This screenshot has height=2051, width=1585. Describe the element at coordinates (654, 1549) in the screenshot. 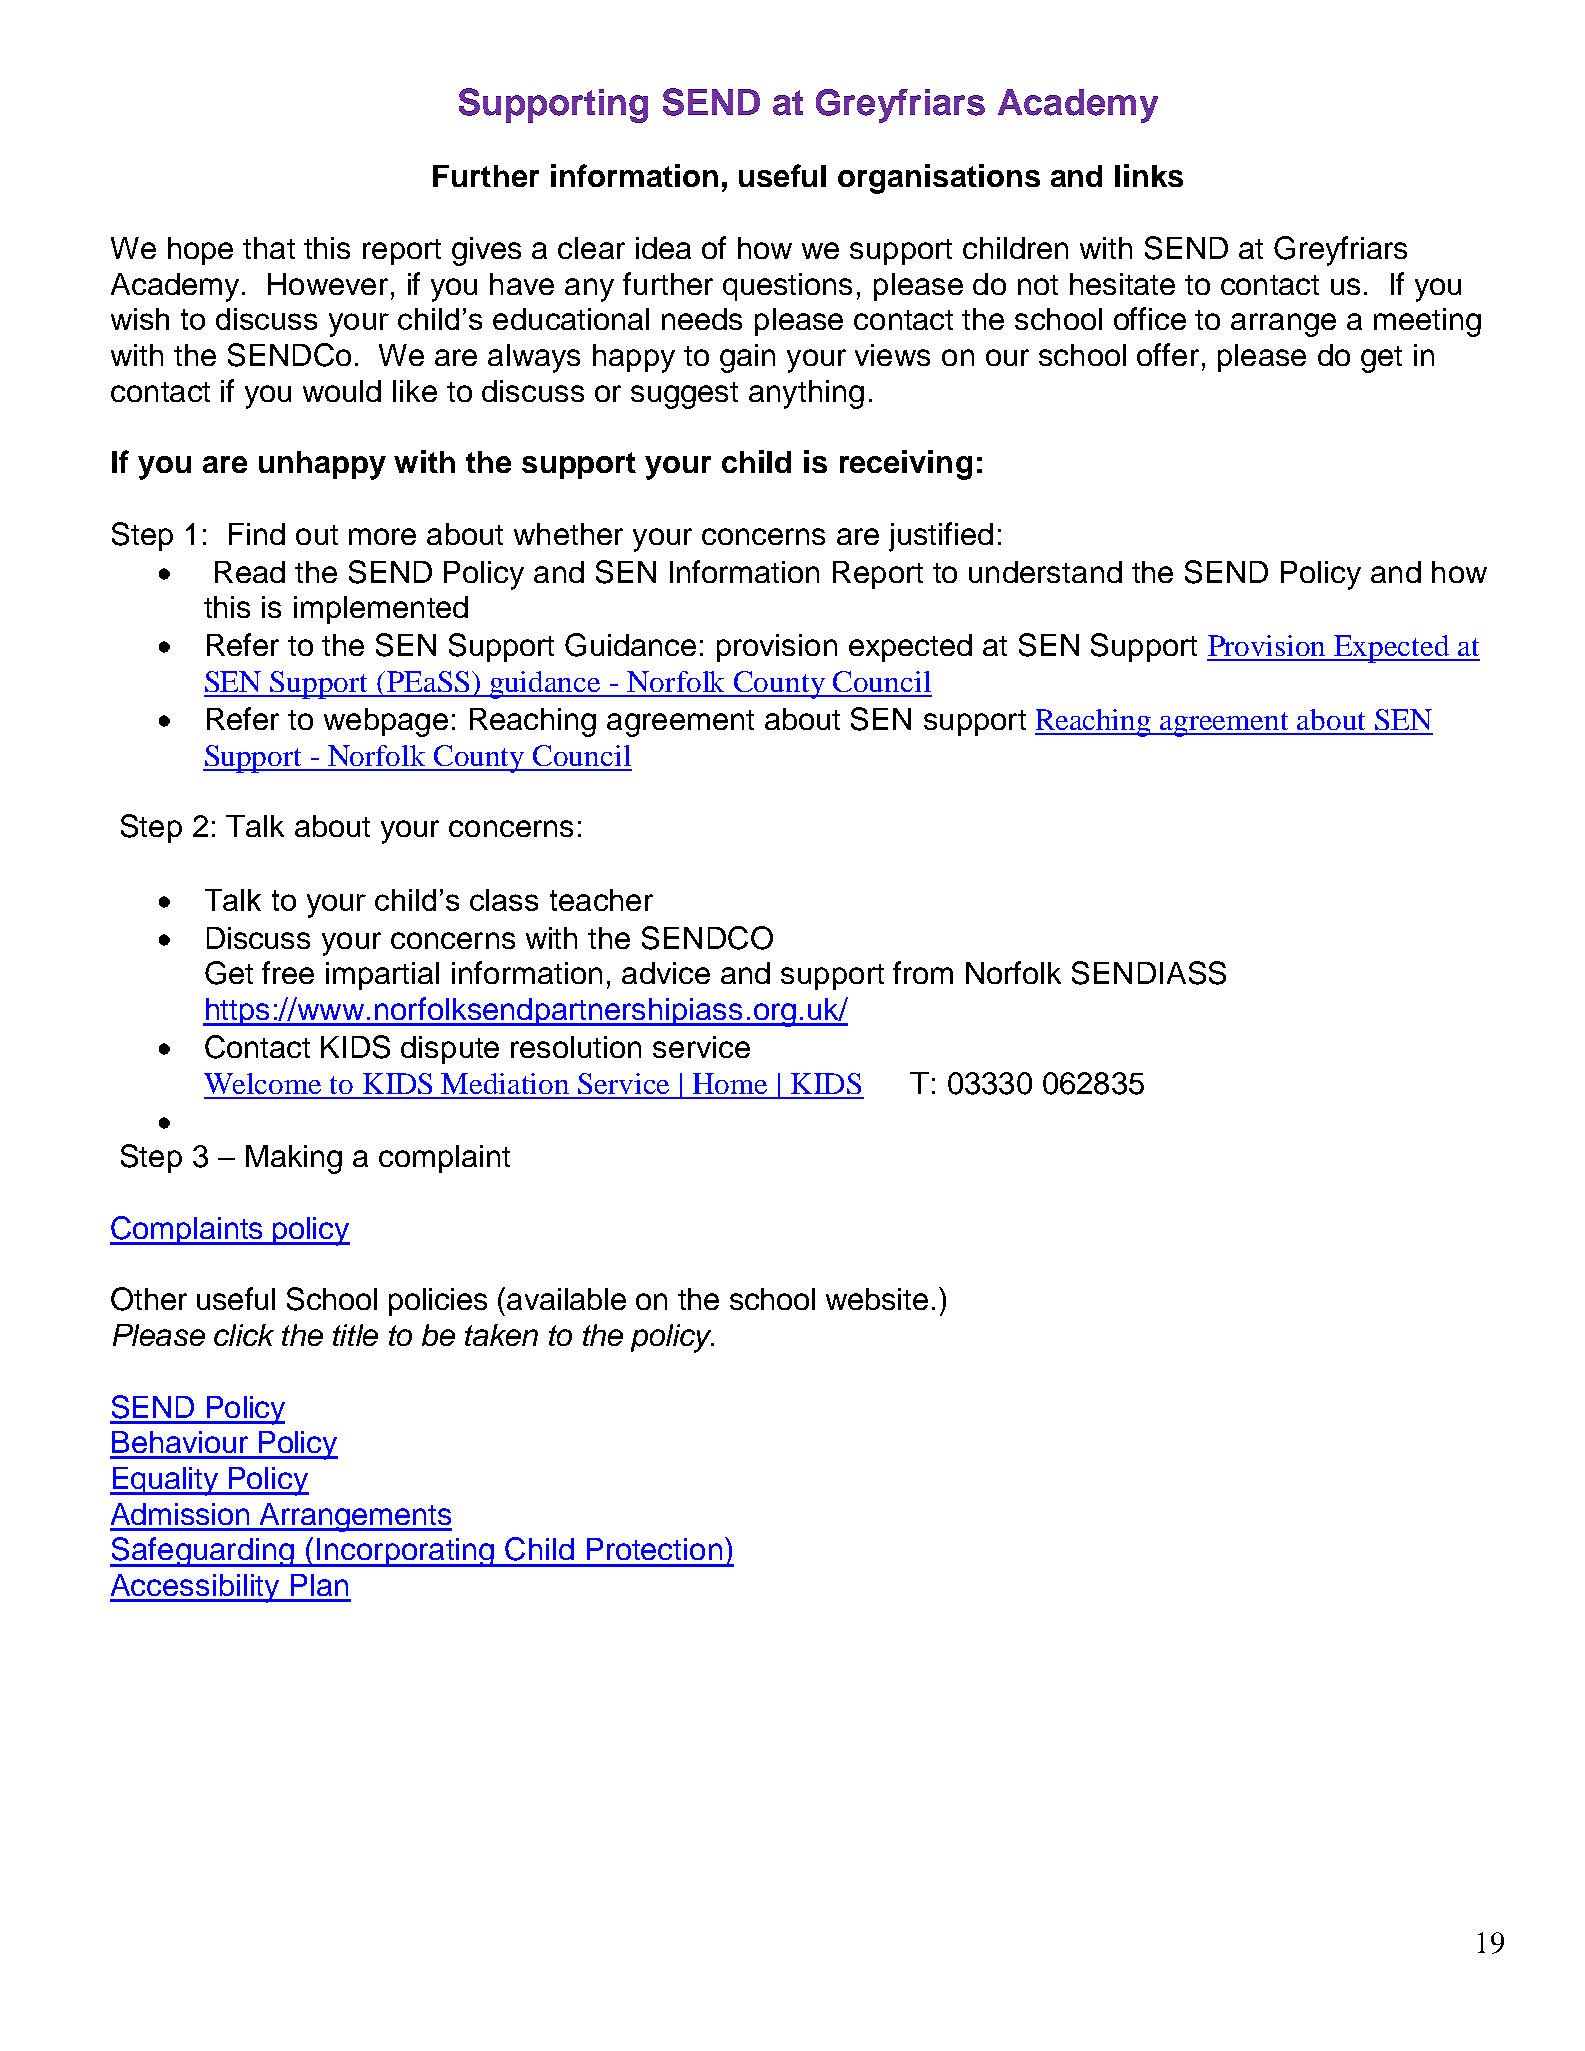

I see `Protection` at that location.
